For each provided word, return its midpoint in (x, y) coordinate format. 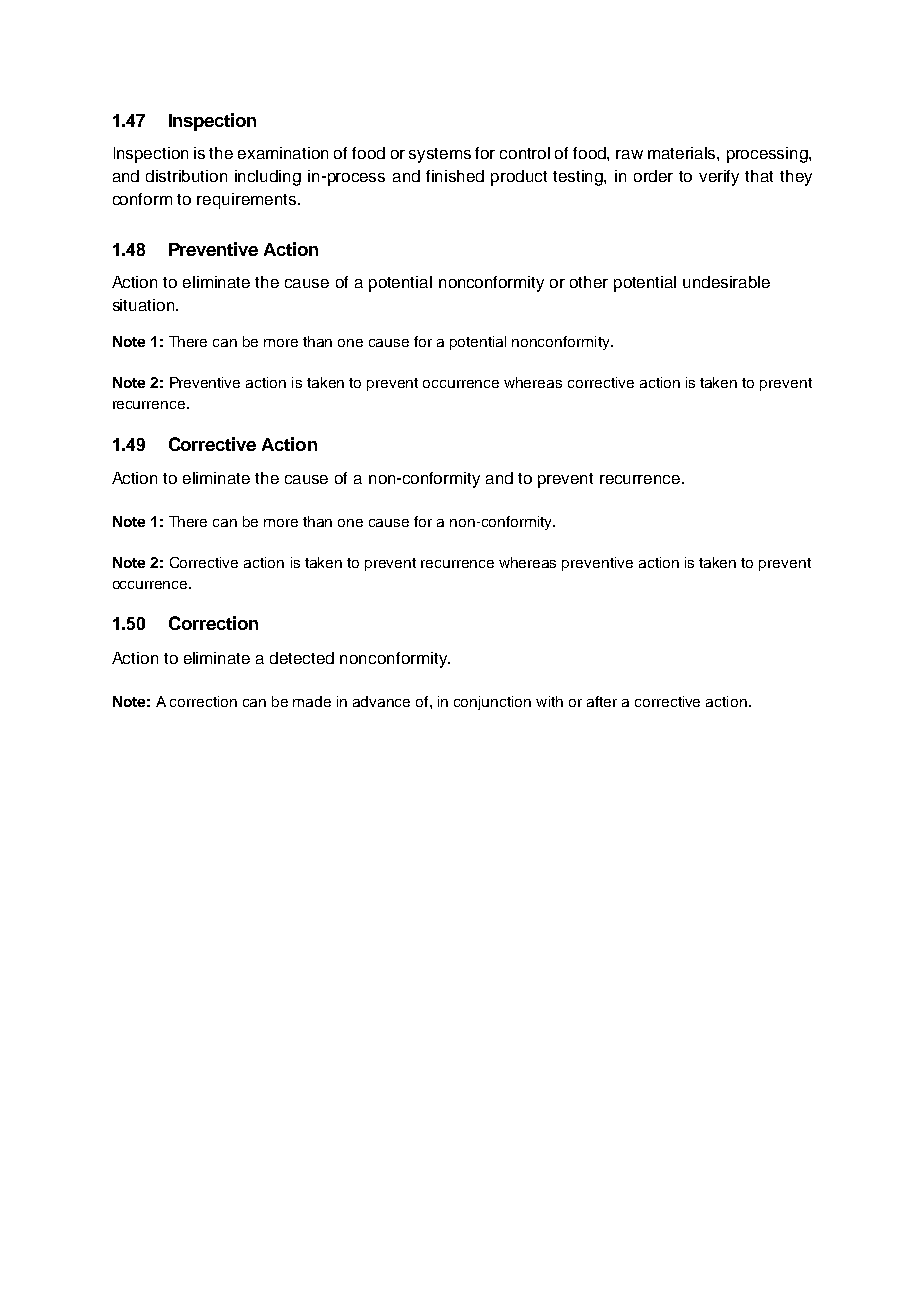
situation (145, 305)
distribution (186, 176)
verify (719, 178)
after (602, 701)
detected (302, 658)
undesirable (726, 282)
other (589, 282)
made (312, 701)
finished (455, 176)
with (549, 701)
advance (381, 701)
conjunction (492, 703)
